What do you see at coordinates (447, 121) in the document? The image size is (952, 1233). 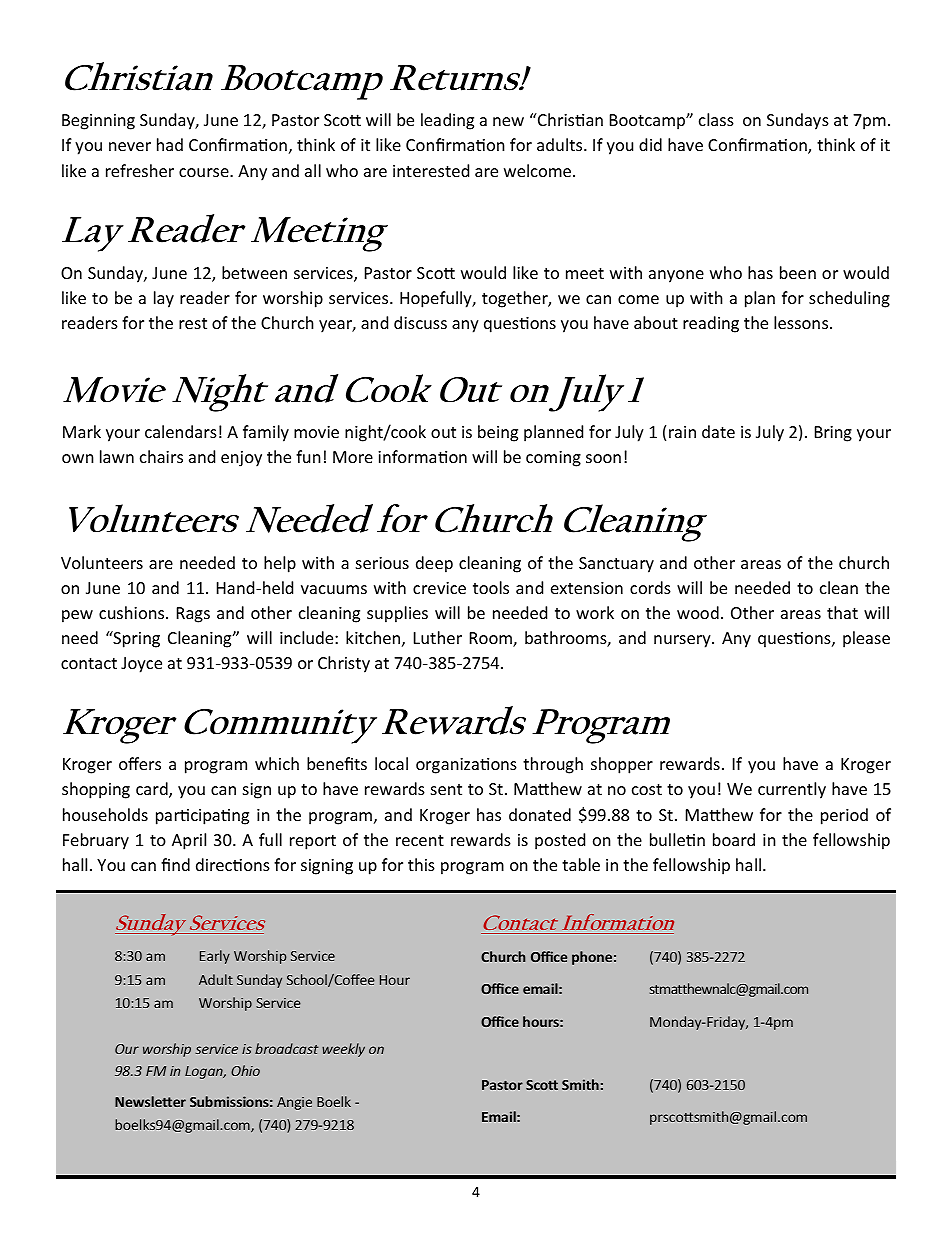 I see `leading` at bounding box center [447, 121].
